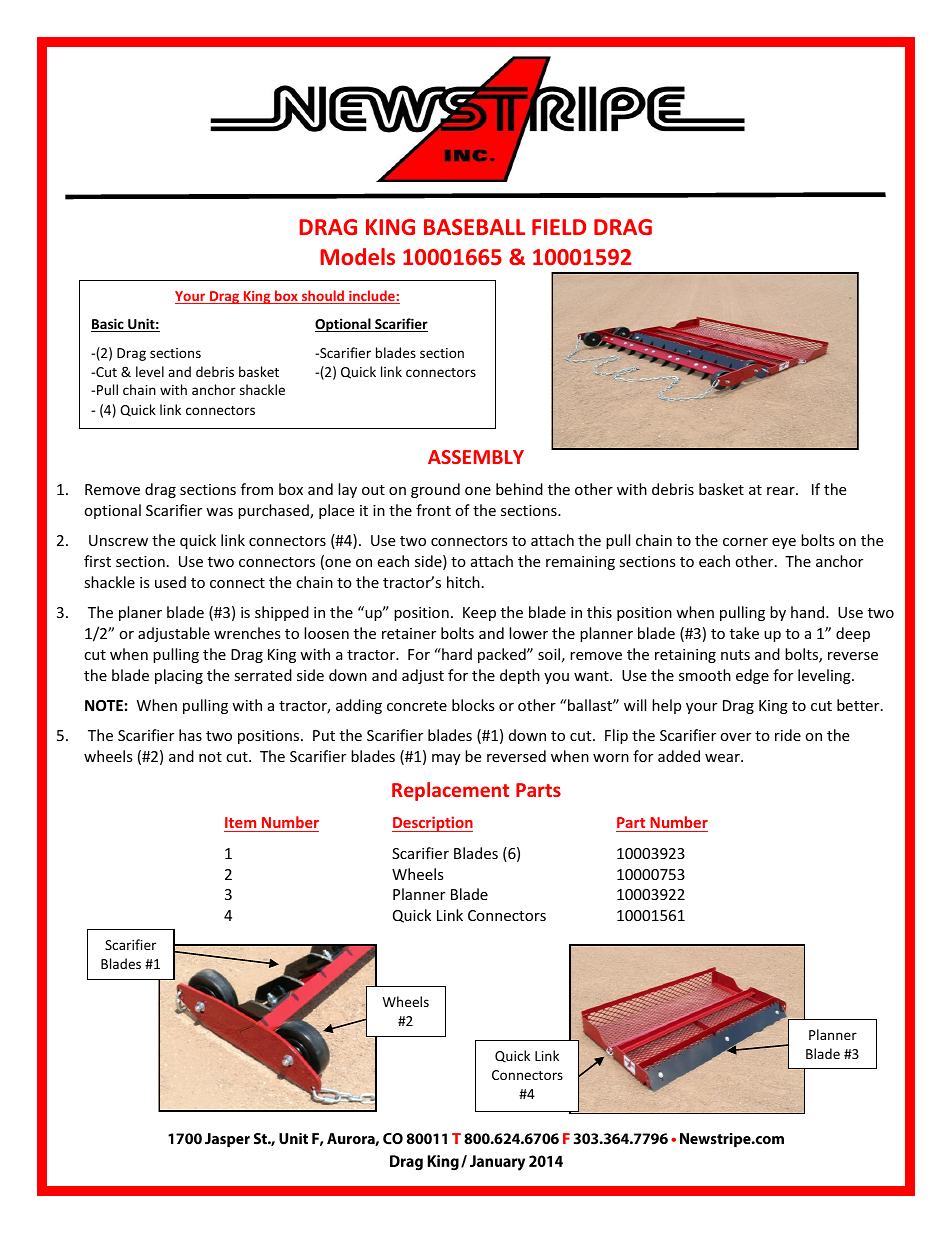 This screenshot has width=952, height=1233. What do you see at coordinates (432, 824) in the screenshot?
I see `Description` at bounding box center [432, 824].
